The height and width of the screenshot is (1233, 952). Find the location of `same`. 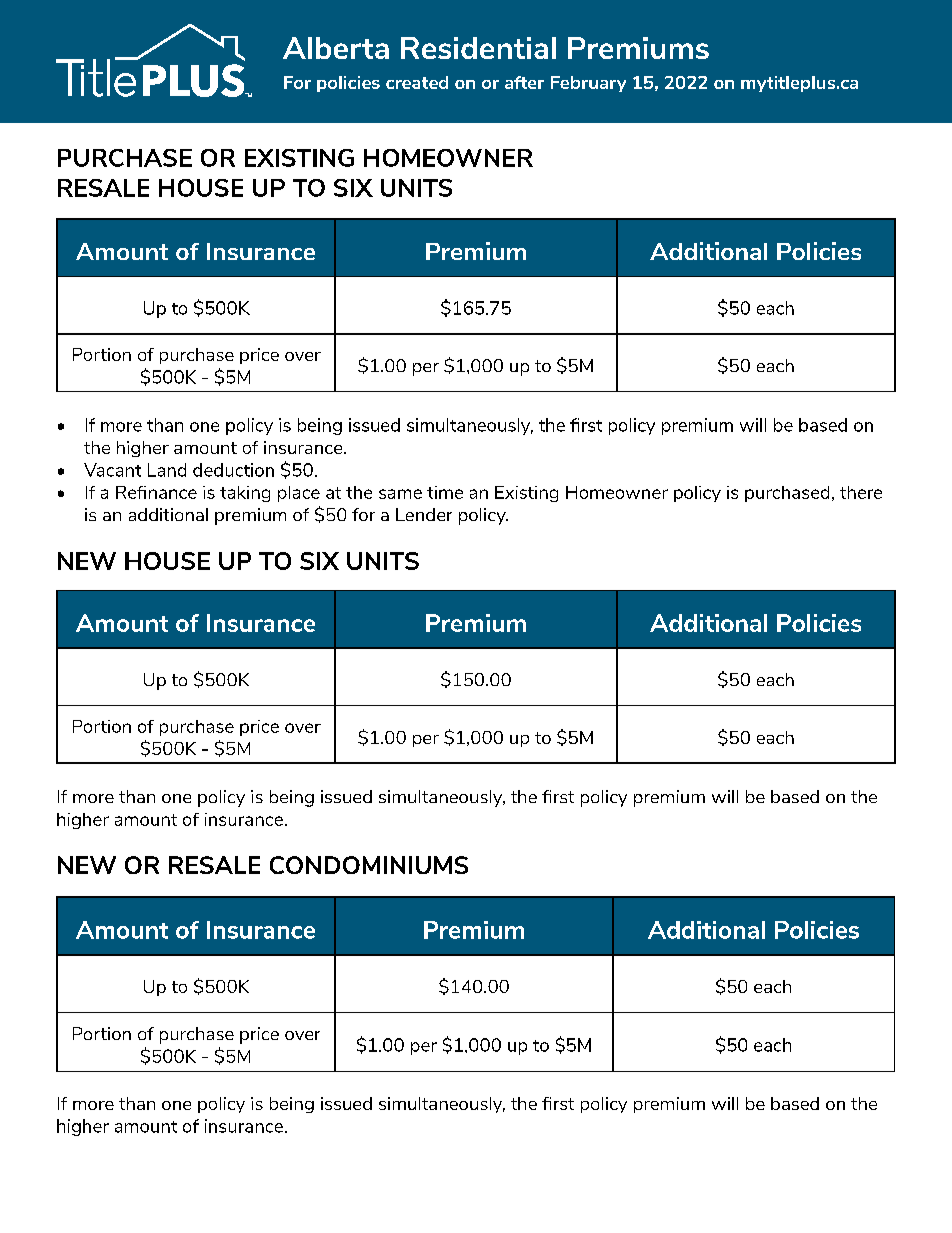

same is located at coordinates (400, 494).
